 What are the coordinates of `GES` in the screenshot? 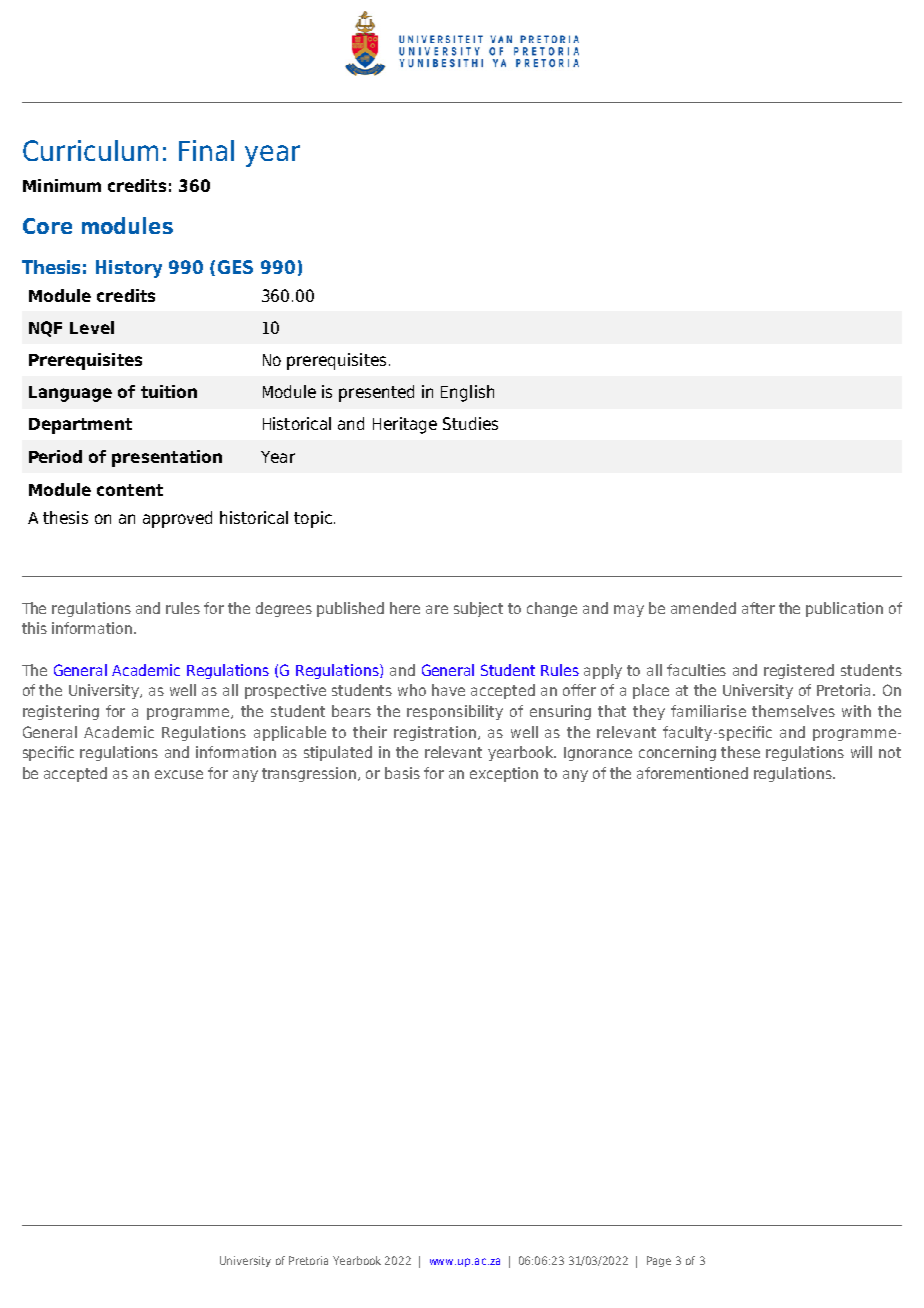 It's located at (235, 267).
